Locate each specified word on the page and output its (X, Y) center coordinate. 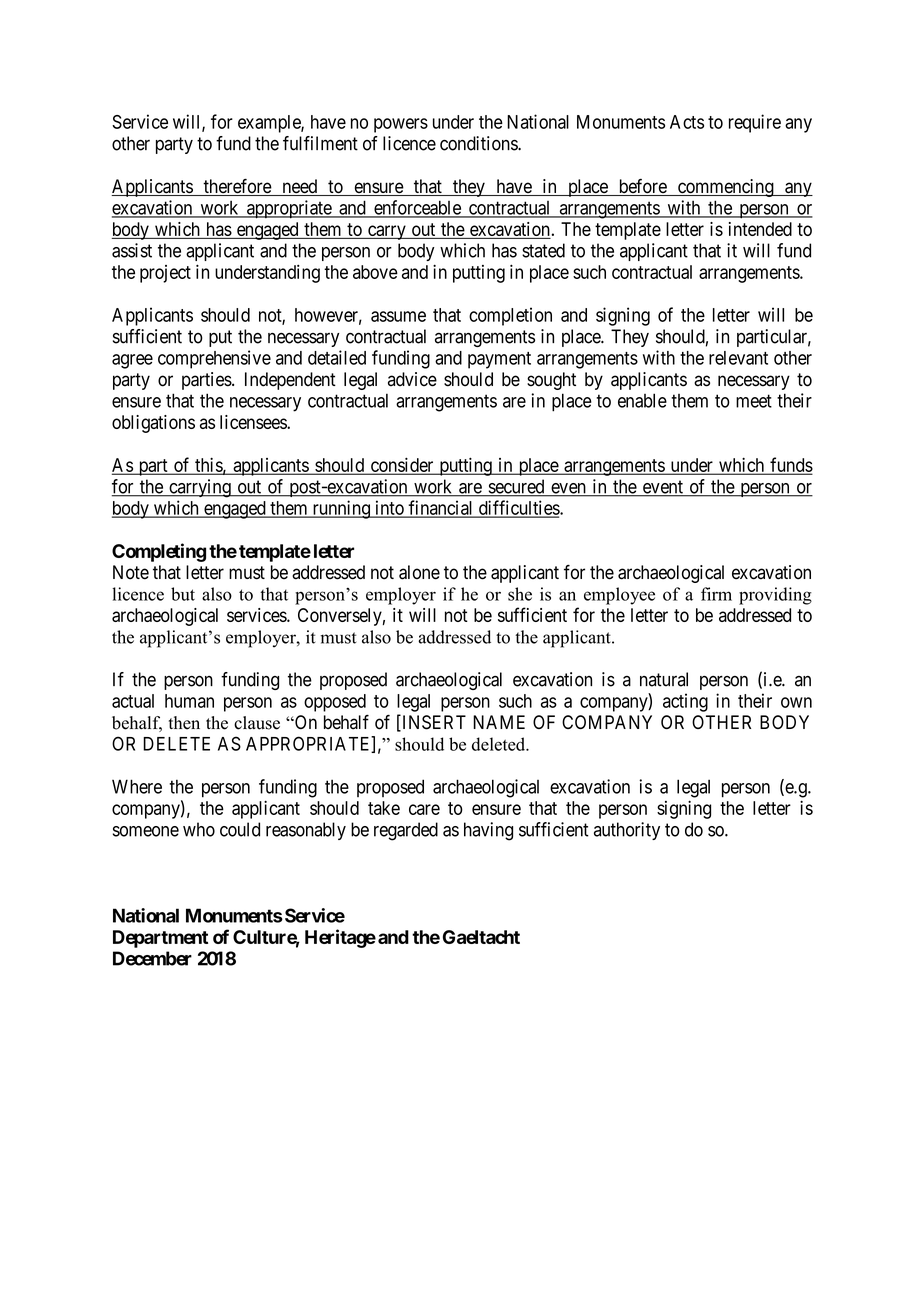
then (184, 723)
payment (499, 360)
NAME (499, 722)
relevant (738, 358)
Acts (687, 122)
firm (716, 594)
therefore (237, 187)
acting (685, 702)
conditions (479, 143)
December (152, 958)
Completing (159, 552)
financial (441, 508)
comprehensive (214, 359)
